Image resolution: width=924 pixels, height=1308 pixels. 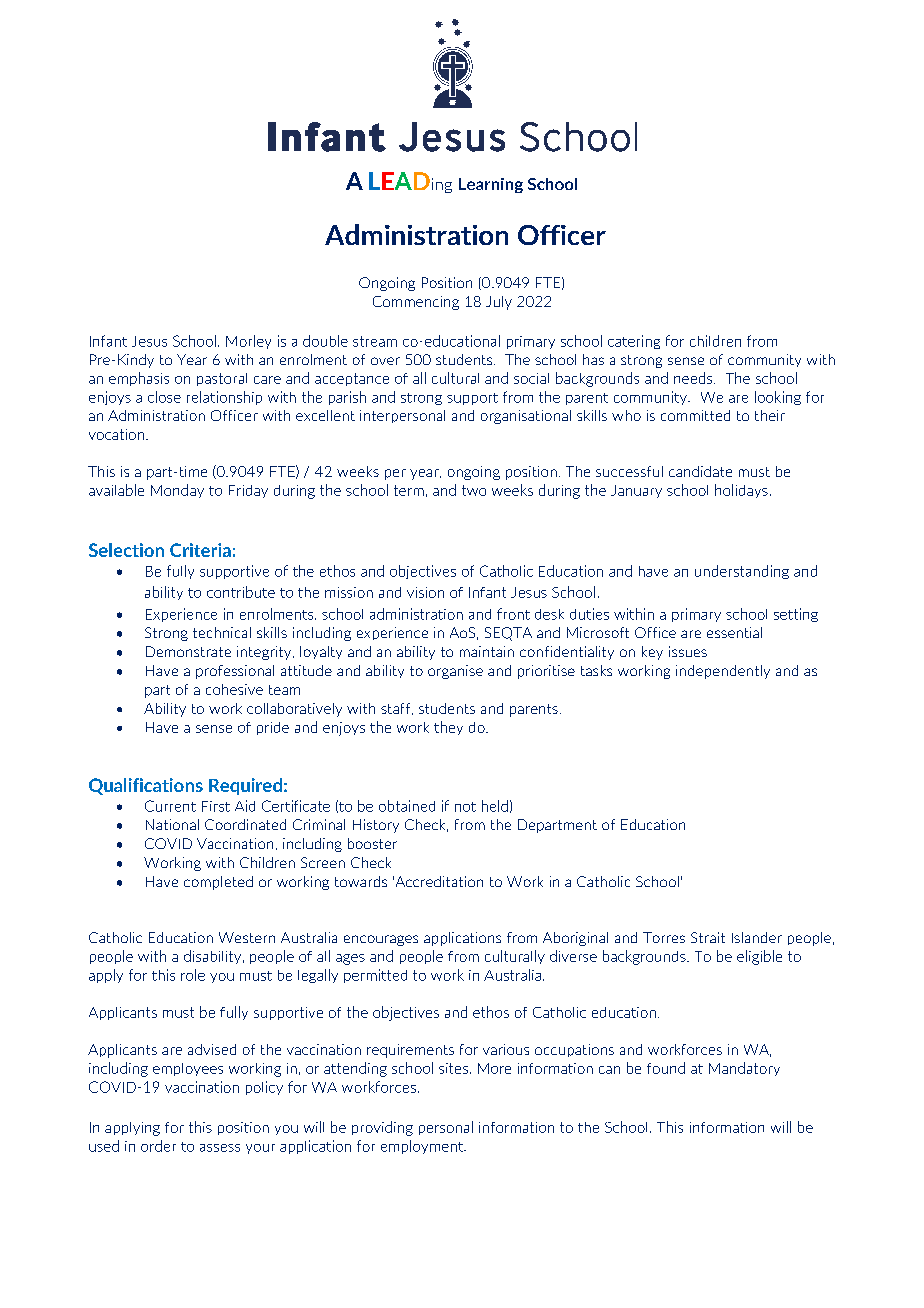 What do you see at coordinates (634, 342) in the screenshot?
I see `catering` at bounding box center [634, 342].
